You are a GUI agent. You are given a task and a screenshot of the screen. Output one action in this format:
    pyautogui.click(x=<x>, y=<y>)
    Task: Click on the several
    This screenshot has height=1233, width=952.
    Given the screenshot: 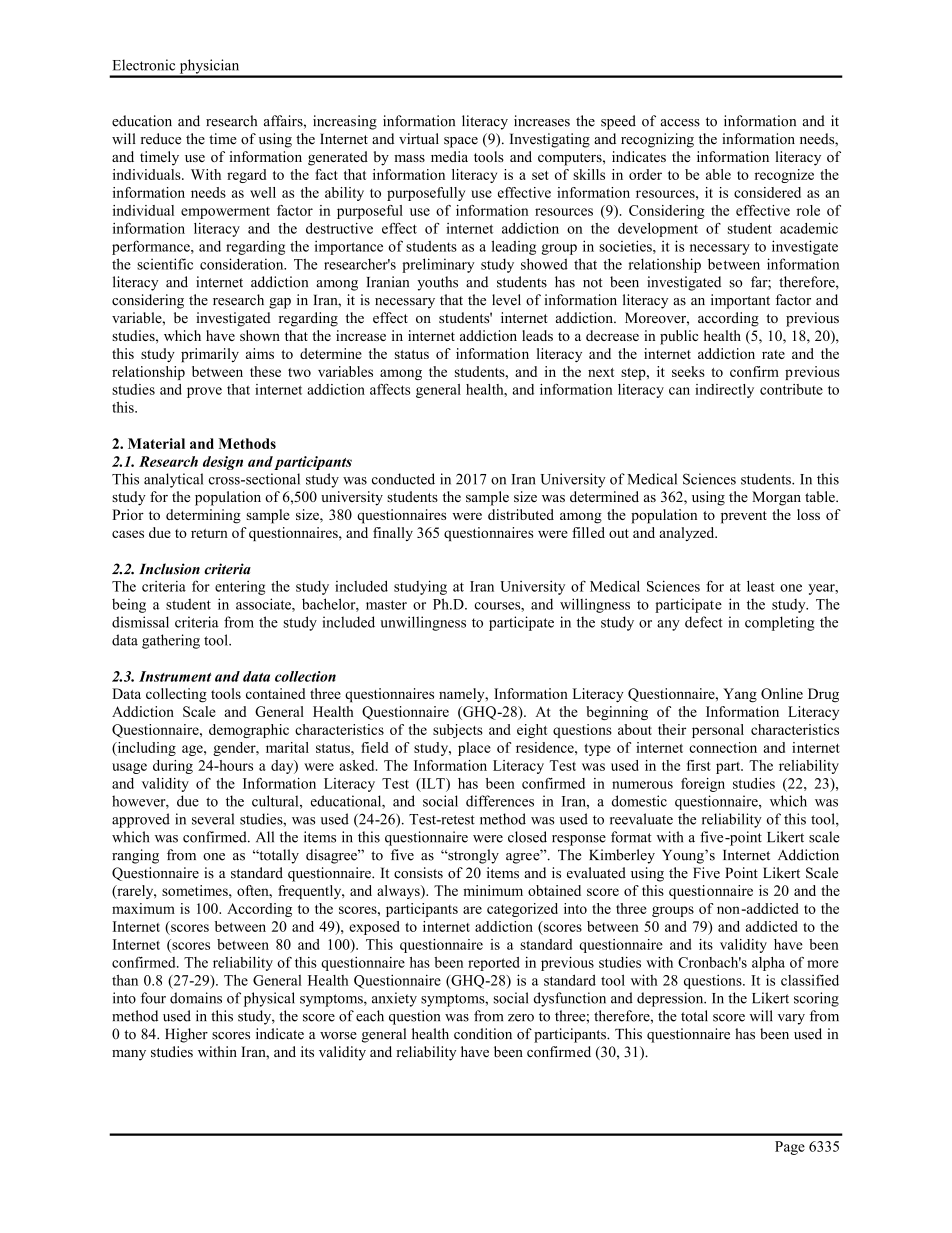 What is the action you would take?
    pyautogui.click(x=213, y=819)
